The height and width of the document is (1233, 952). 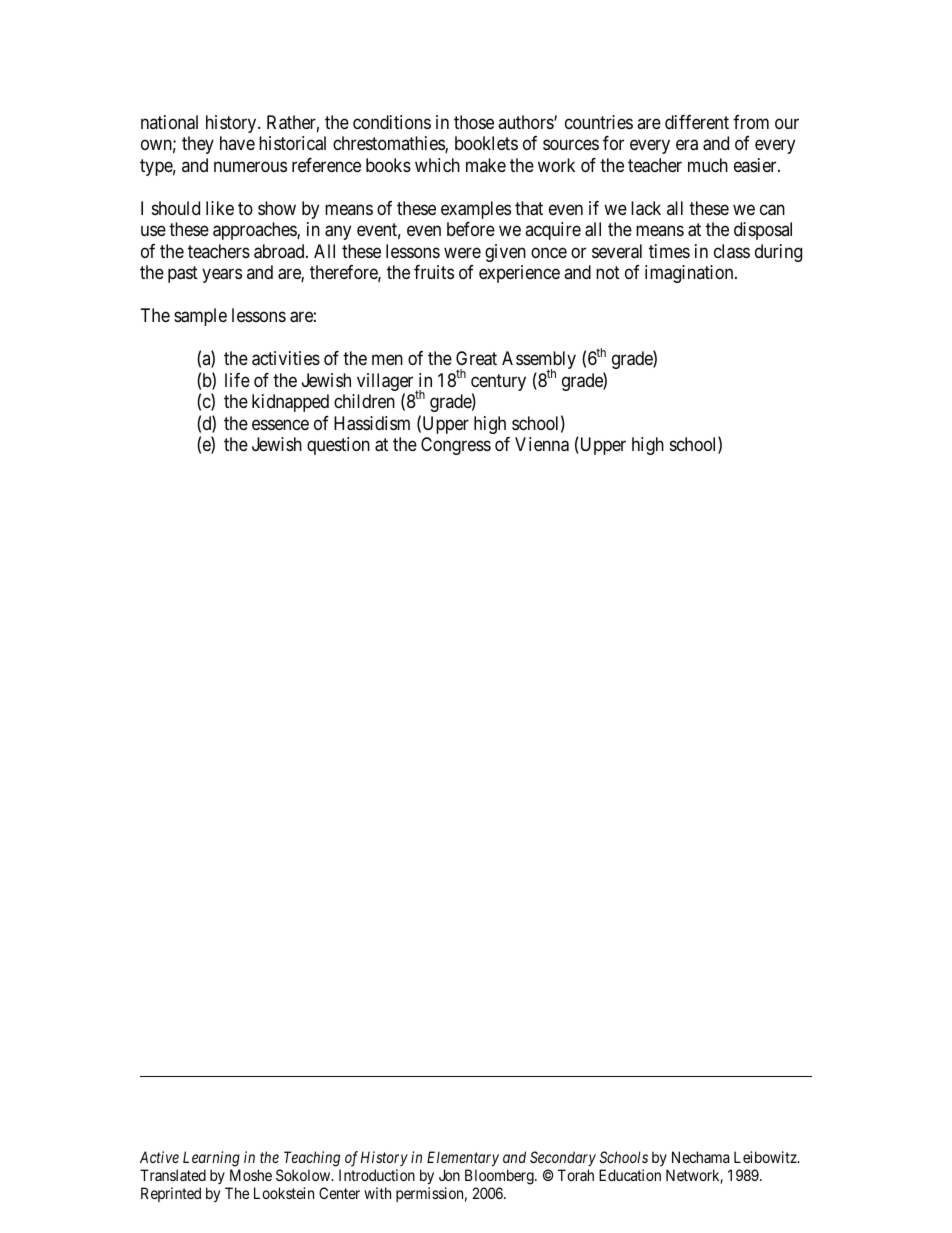 What do you see at coordinates (463, 1158) in the document?
I see `Elementary` at bounding box center [463, 1158].
